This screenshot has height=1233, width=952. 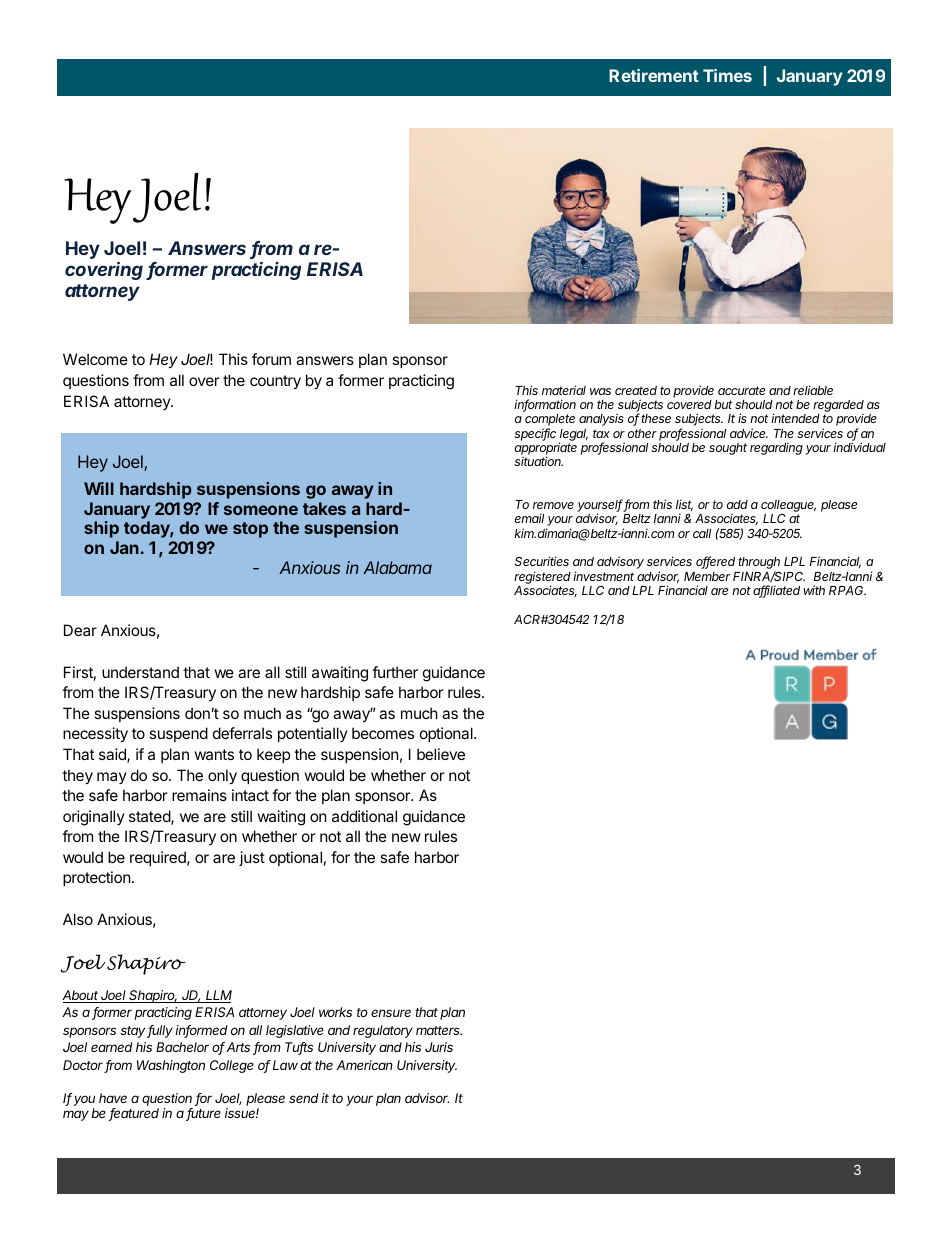 What do you see at coordinates (439, 1030) in the screenshot?
I see `matters` at bounding box center [439, 1030].
